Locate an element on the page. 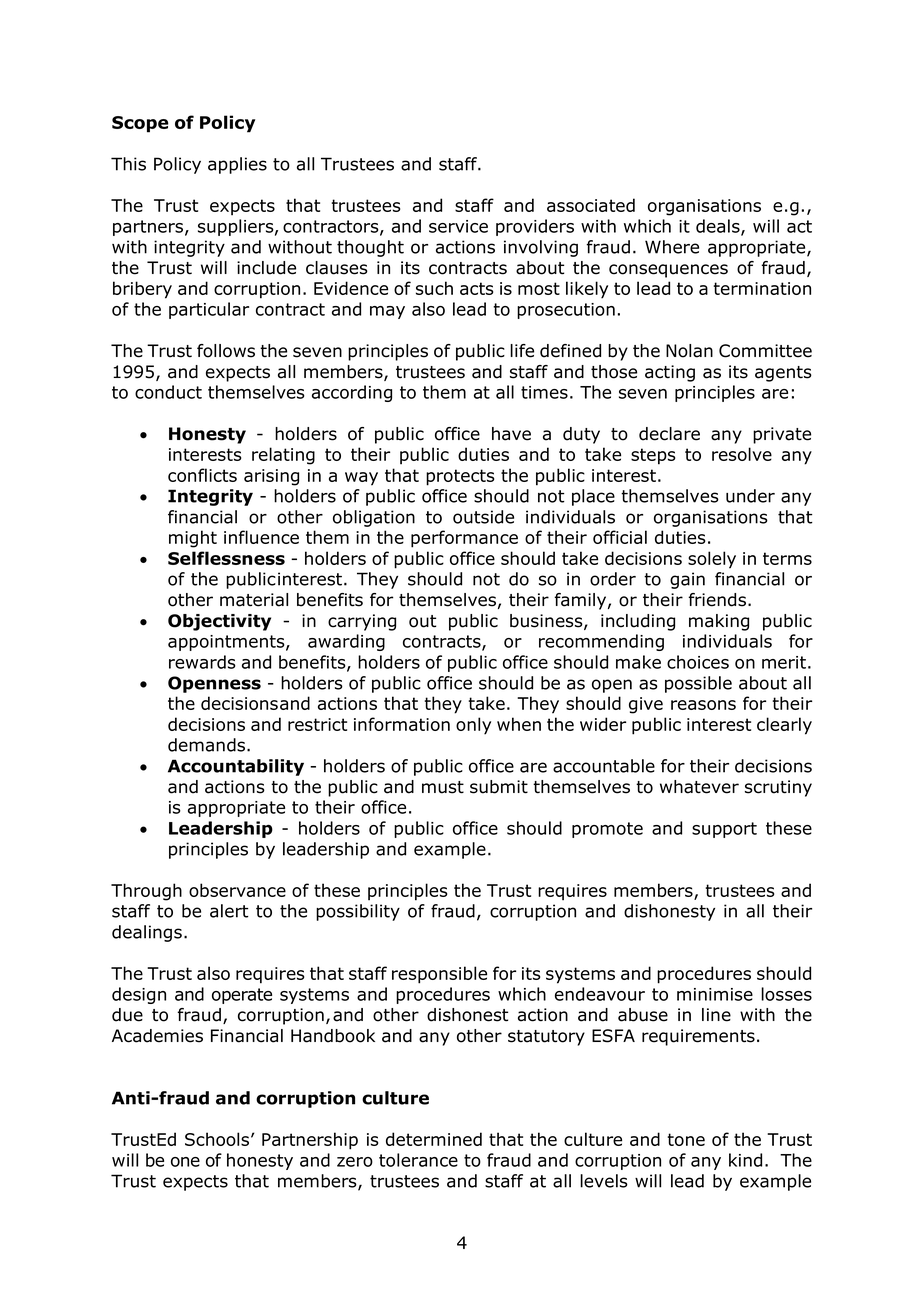 The height and width of the page is (1307, 924). only is located at coordinates (473, 726).
